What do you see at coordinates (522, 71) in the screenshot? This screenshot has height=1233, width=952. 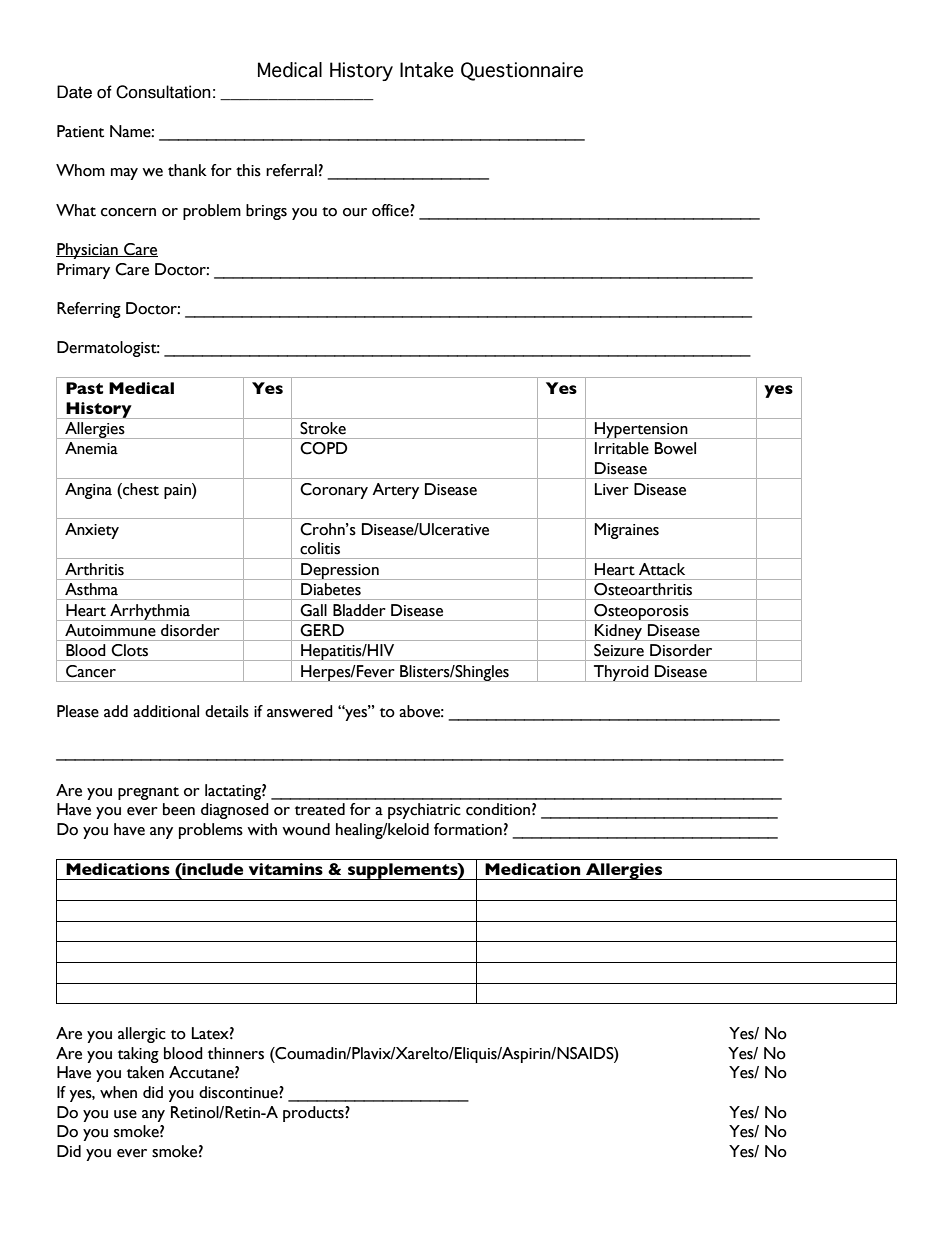 I see `Questionnaire` at bounding box center [522, 71].
